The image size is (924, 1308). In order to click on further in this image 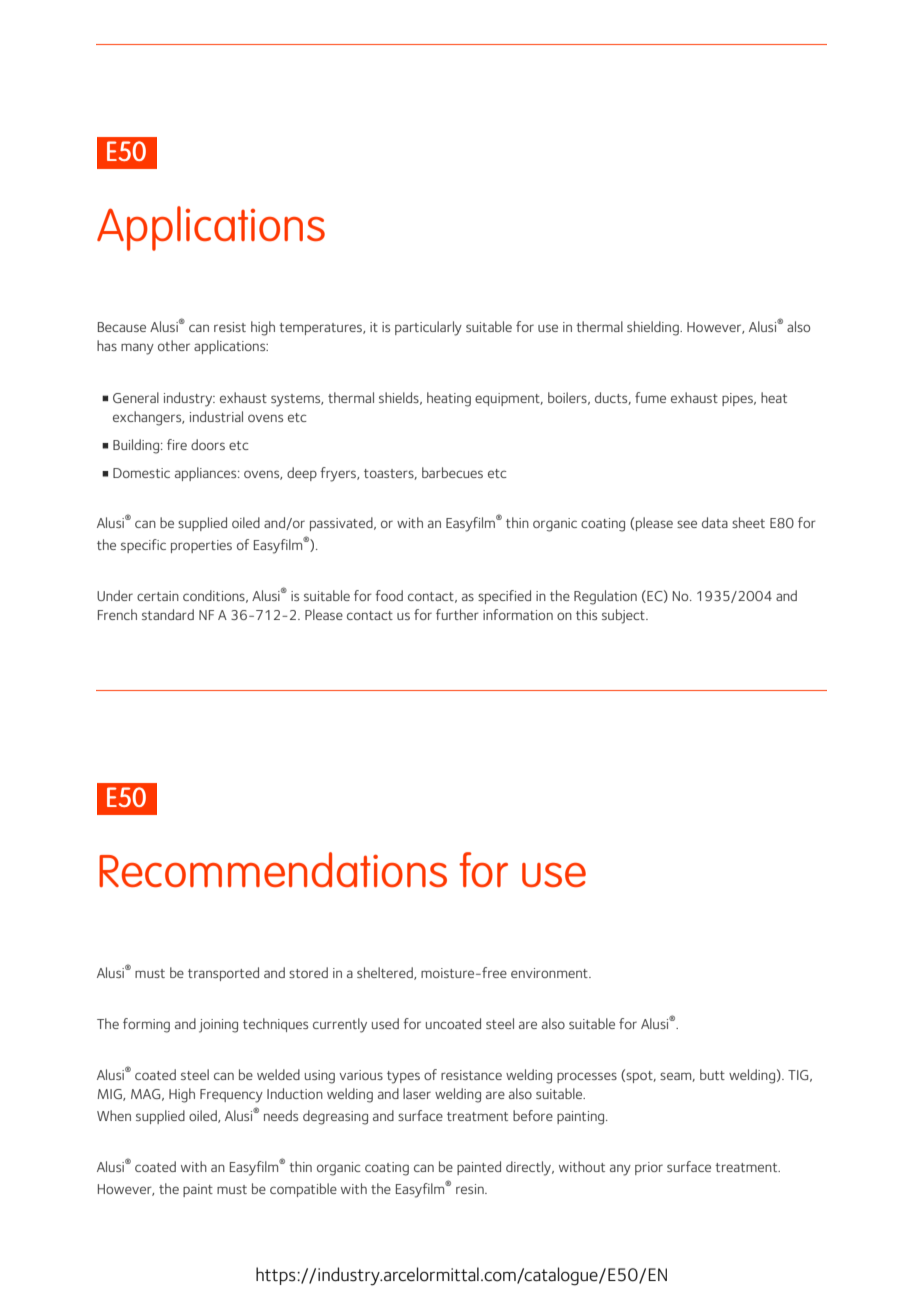, I will do `click(457, 614)`.
